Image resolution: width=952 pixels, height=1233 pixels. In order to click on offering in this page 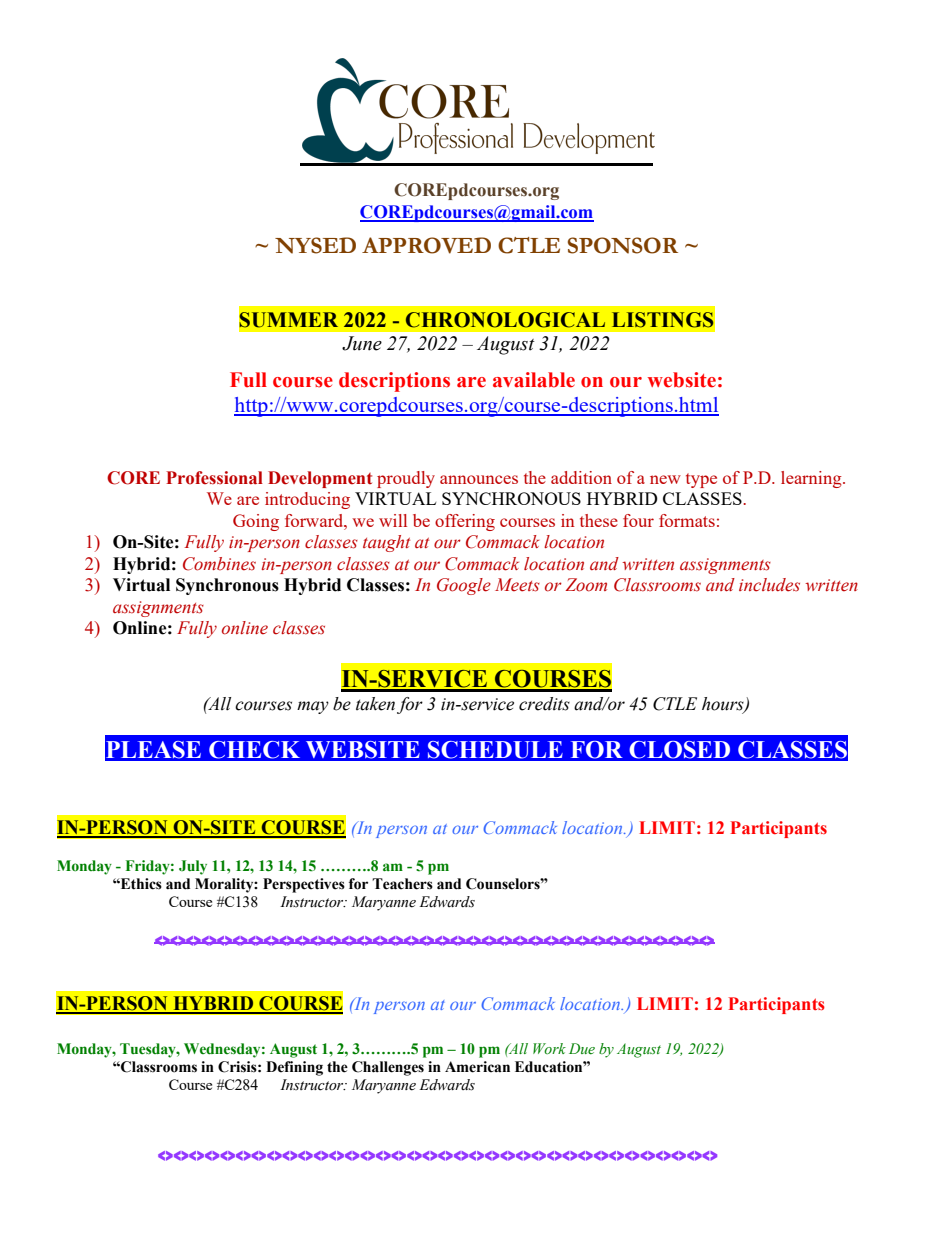, I will do `click(465, 522)`.
